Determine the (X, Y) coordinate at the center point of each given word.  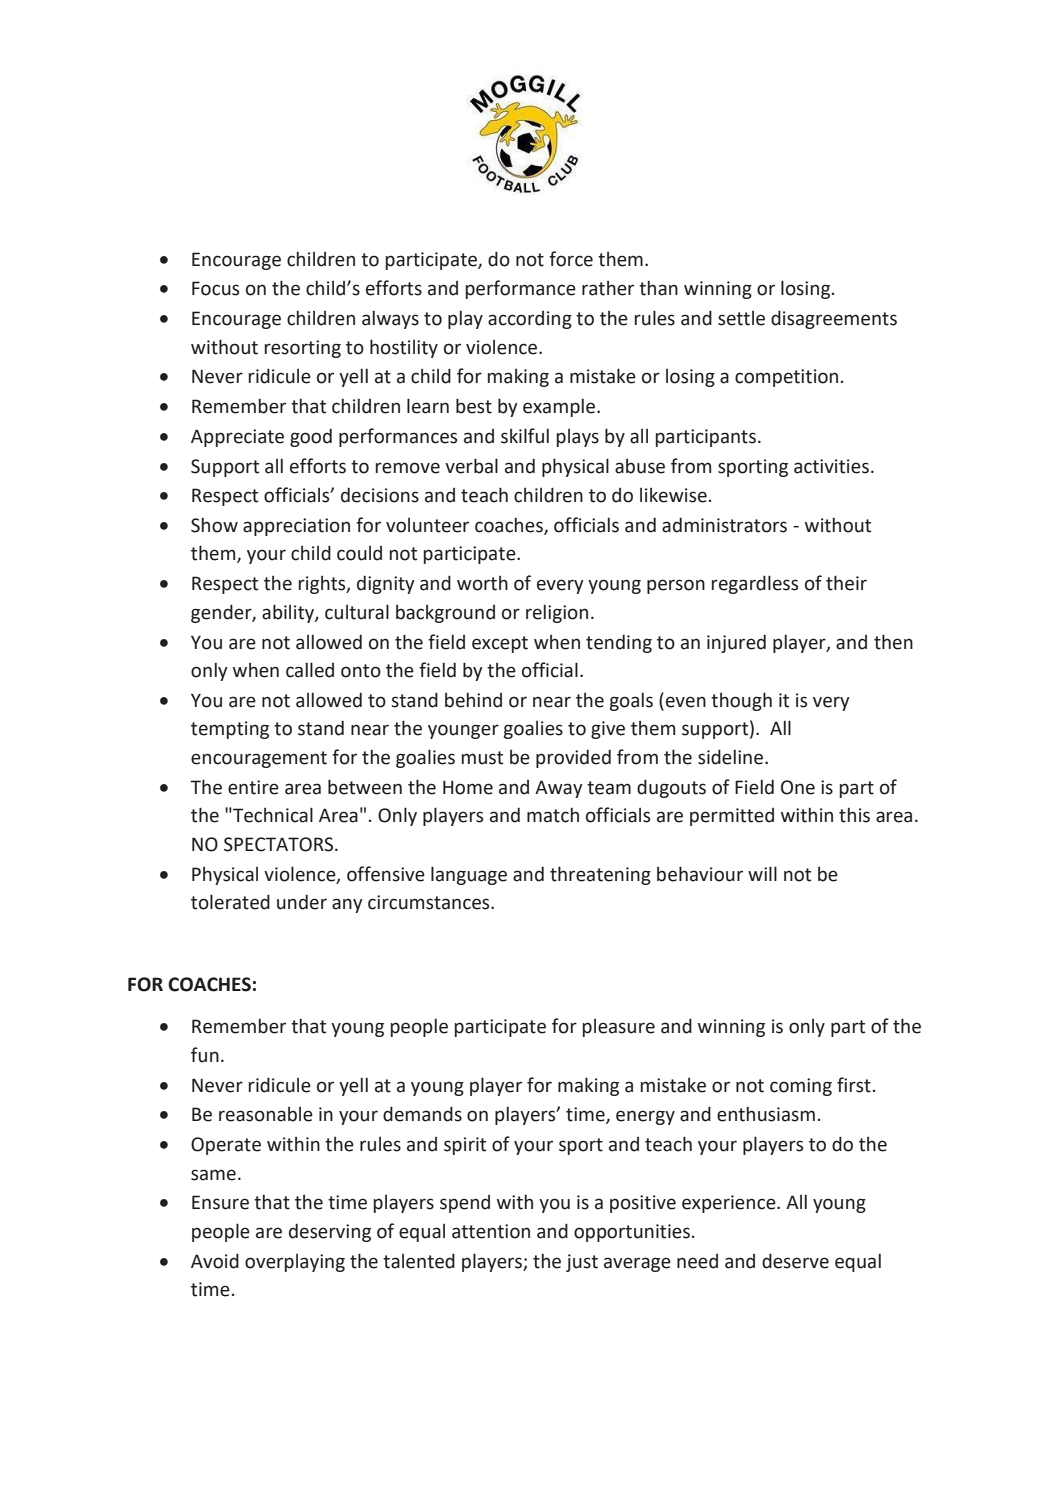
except (500, 644)
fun (205, 1055)
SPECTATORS (280, 844)
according (530, 320)
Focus (215, 288)
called (310, 670)
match (553, 815)
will (762, 873)
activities (831, 466)
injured (736, 643)
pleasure (619, 1028)
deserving (330, 1232)
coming (801, 1087)
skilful (525, 436)
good (311, 437)
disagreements (834, 319)
